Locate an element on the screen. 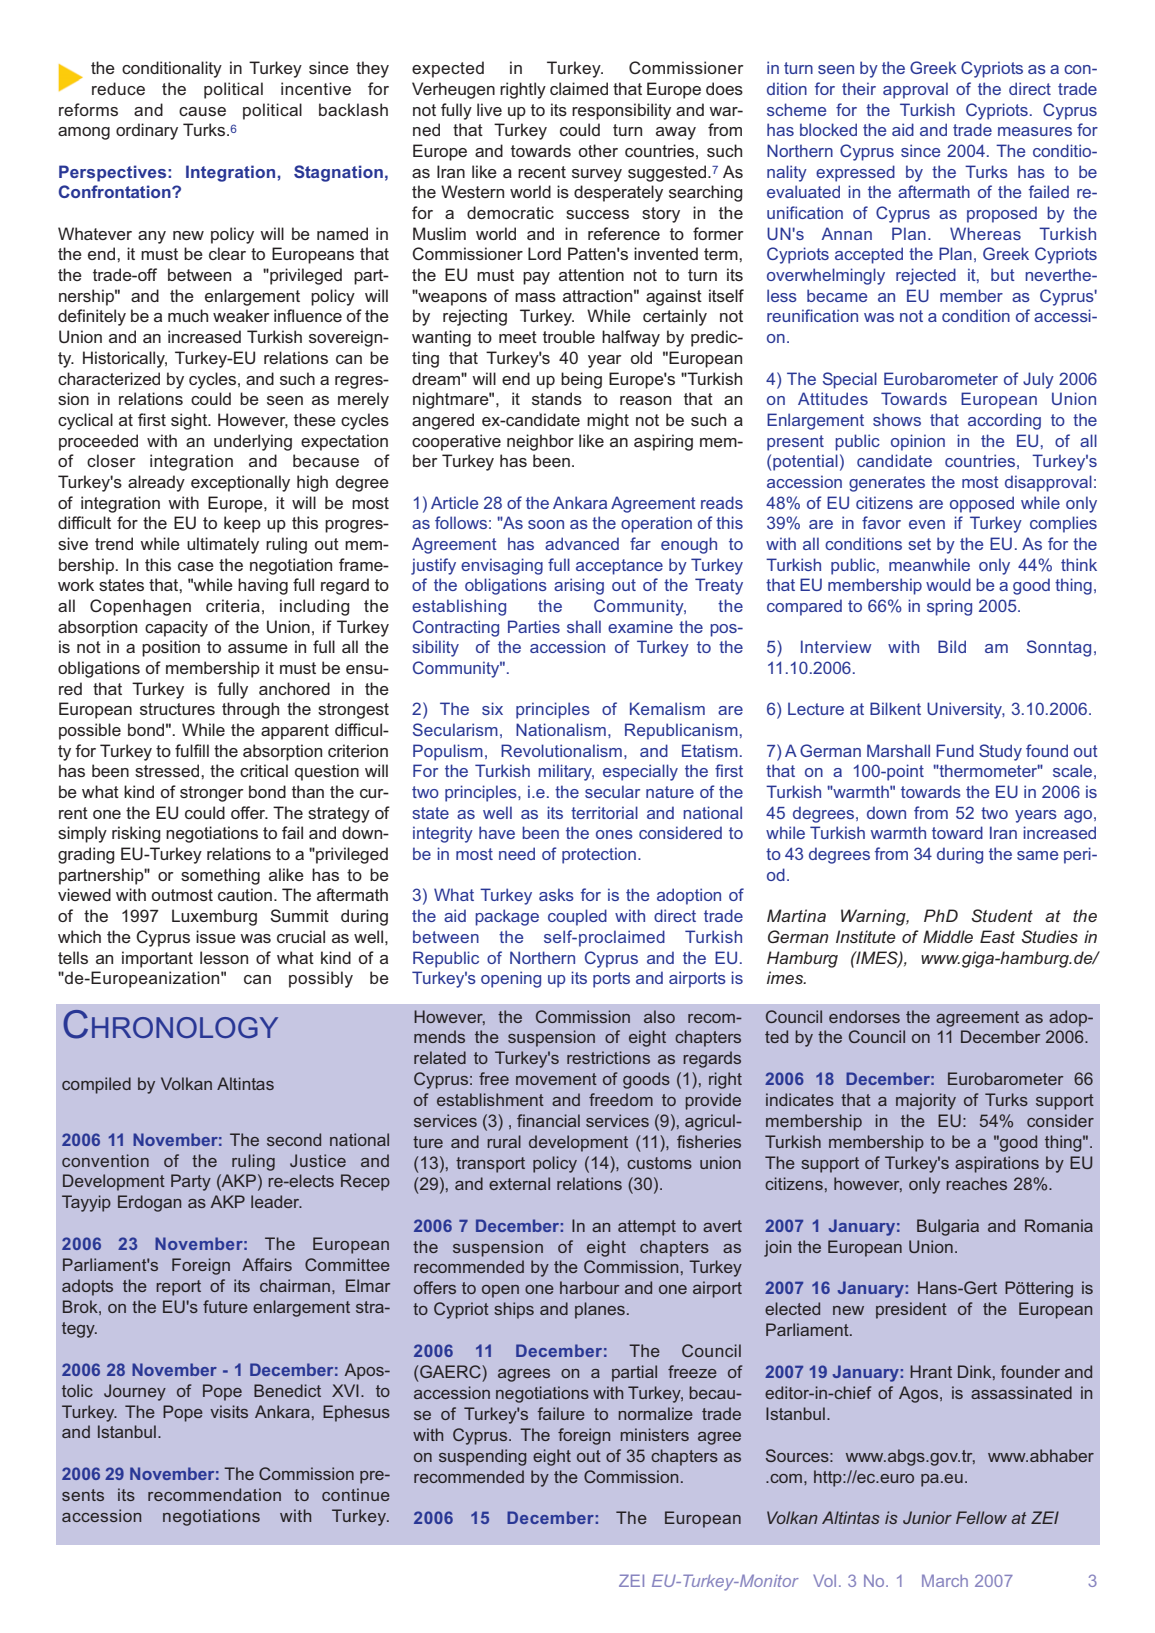 The width and height of the screenshot is (1155, 1633). external is located at coordinates (519, 1183).
